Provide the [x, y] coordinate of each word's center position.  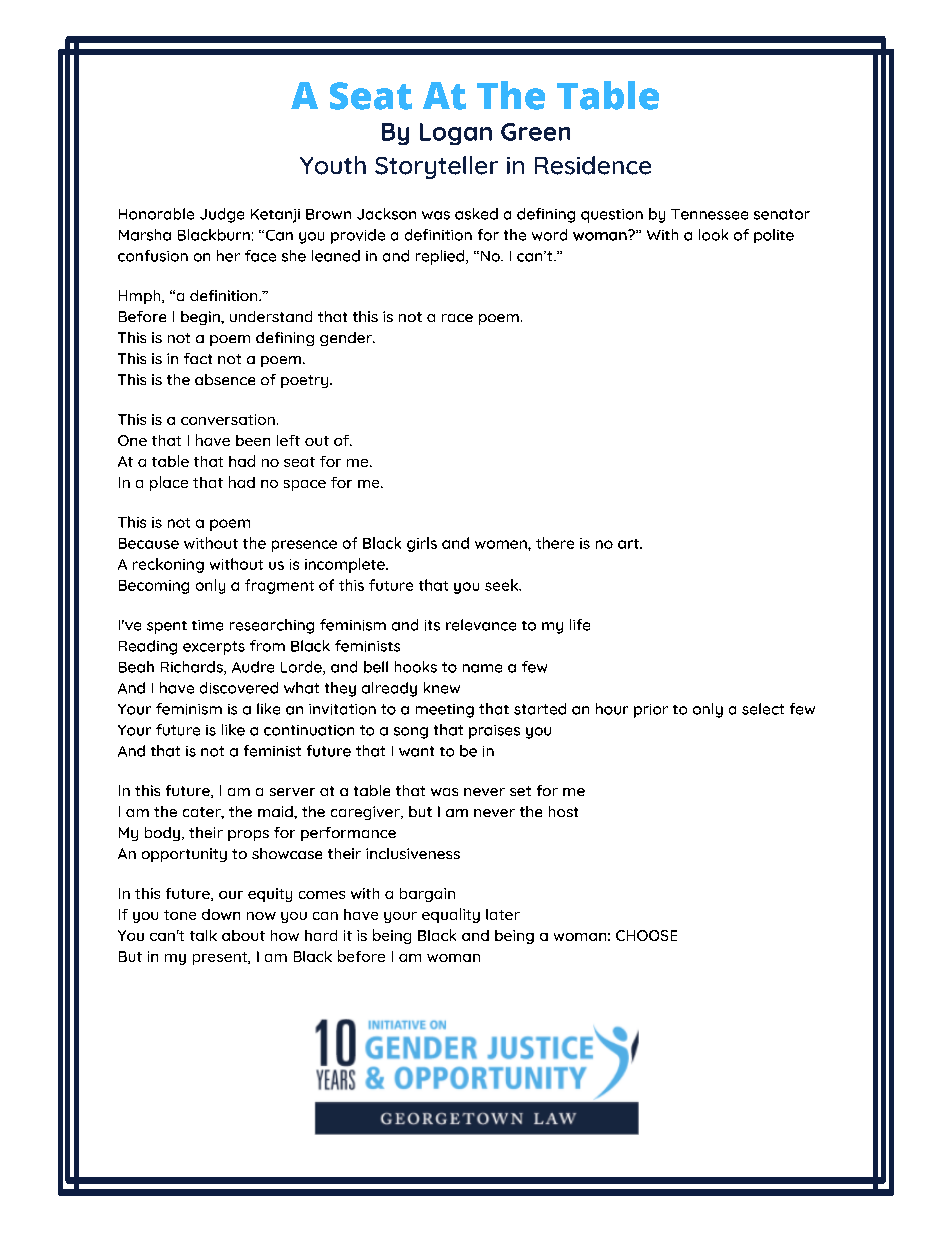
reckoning [168, 565]
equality [451, 915]
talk [203, 935]
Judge [222, 215]
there [555, 543]
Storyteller [436, 167]
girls [422, 544]
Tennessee [709, 214]
